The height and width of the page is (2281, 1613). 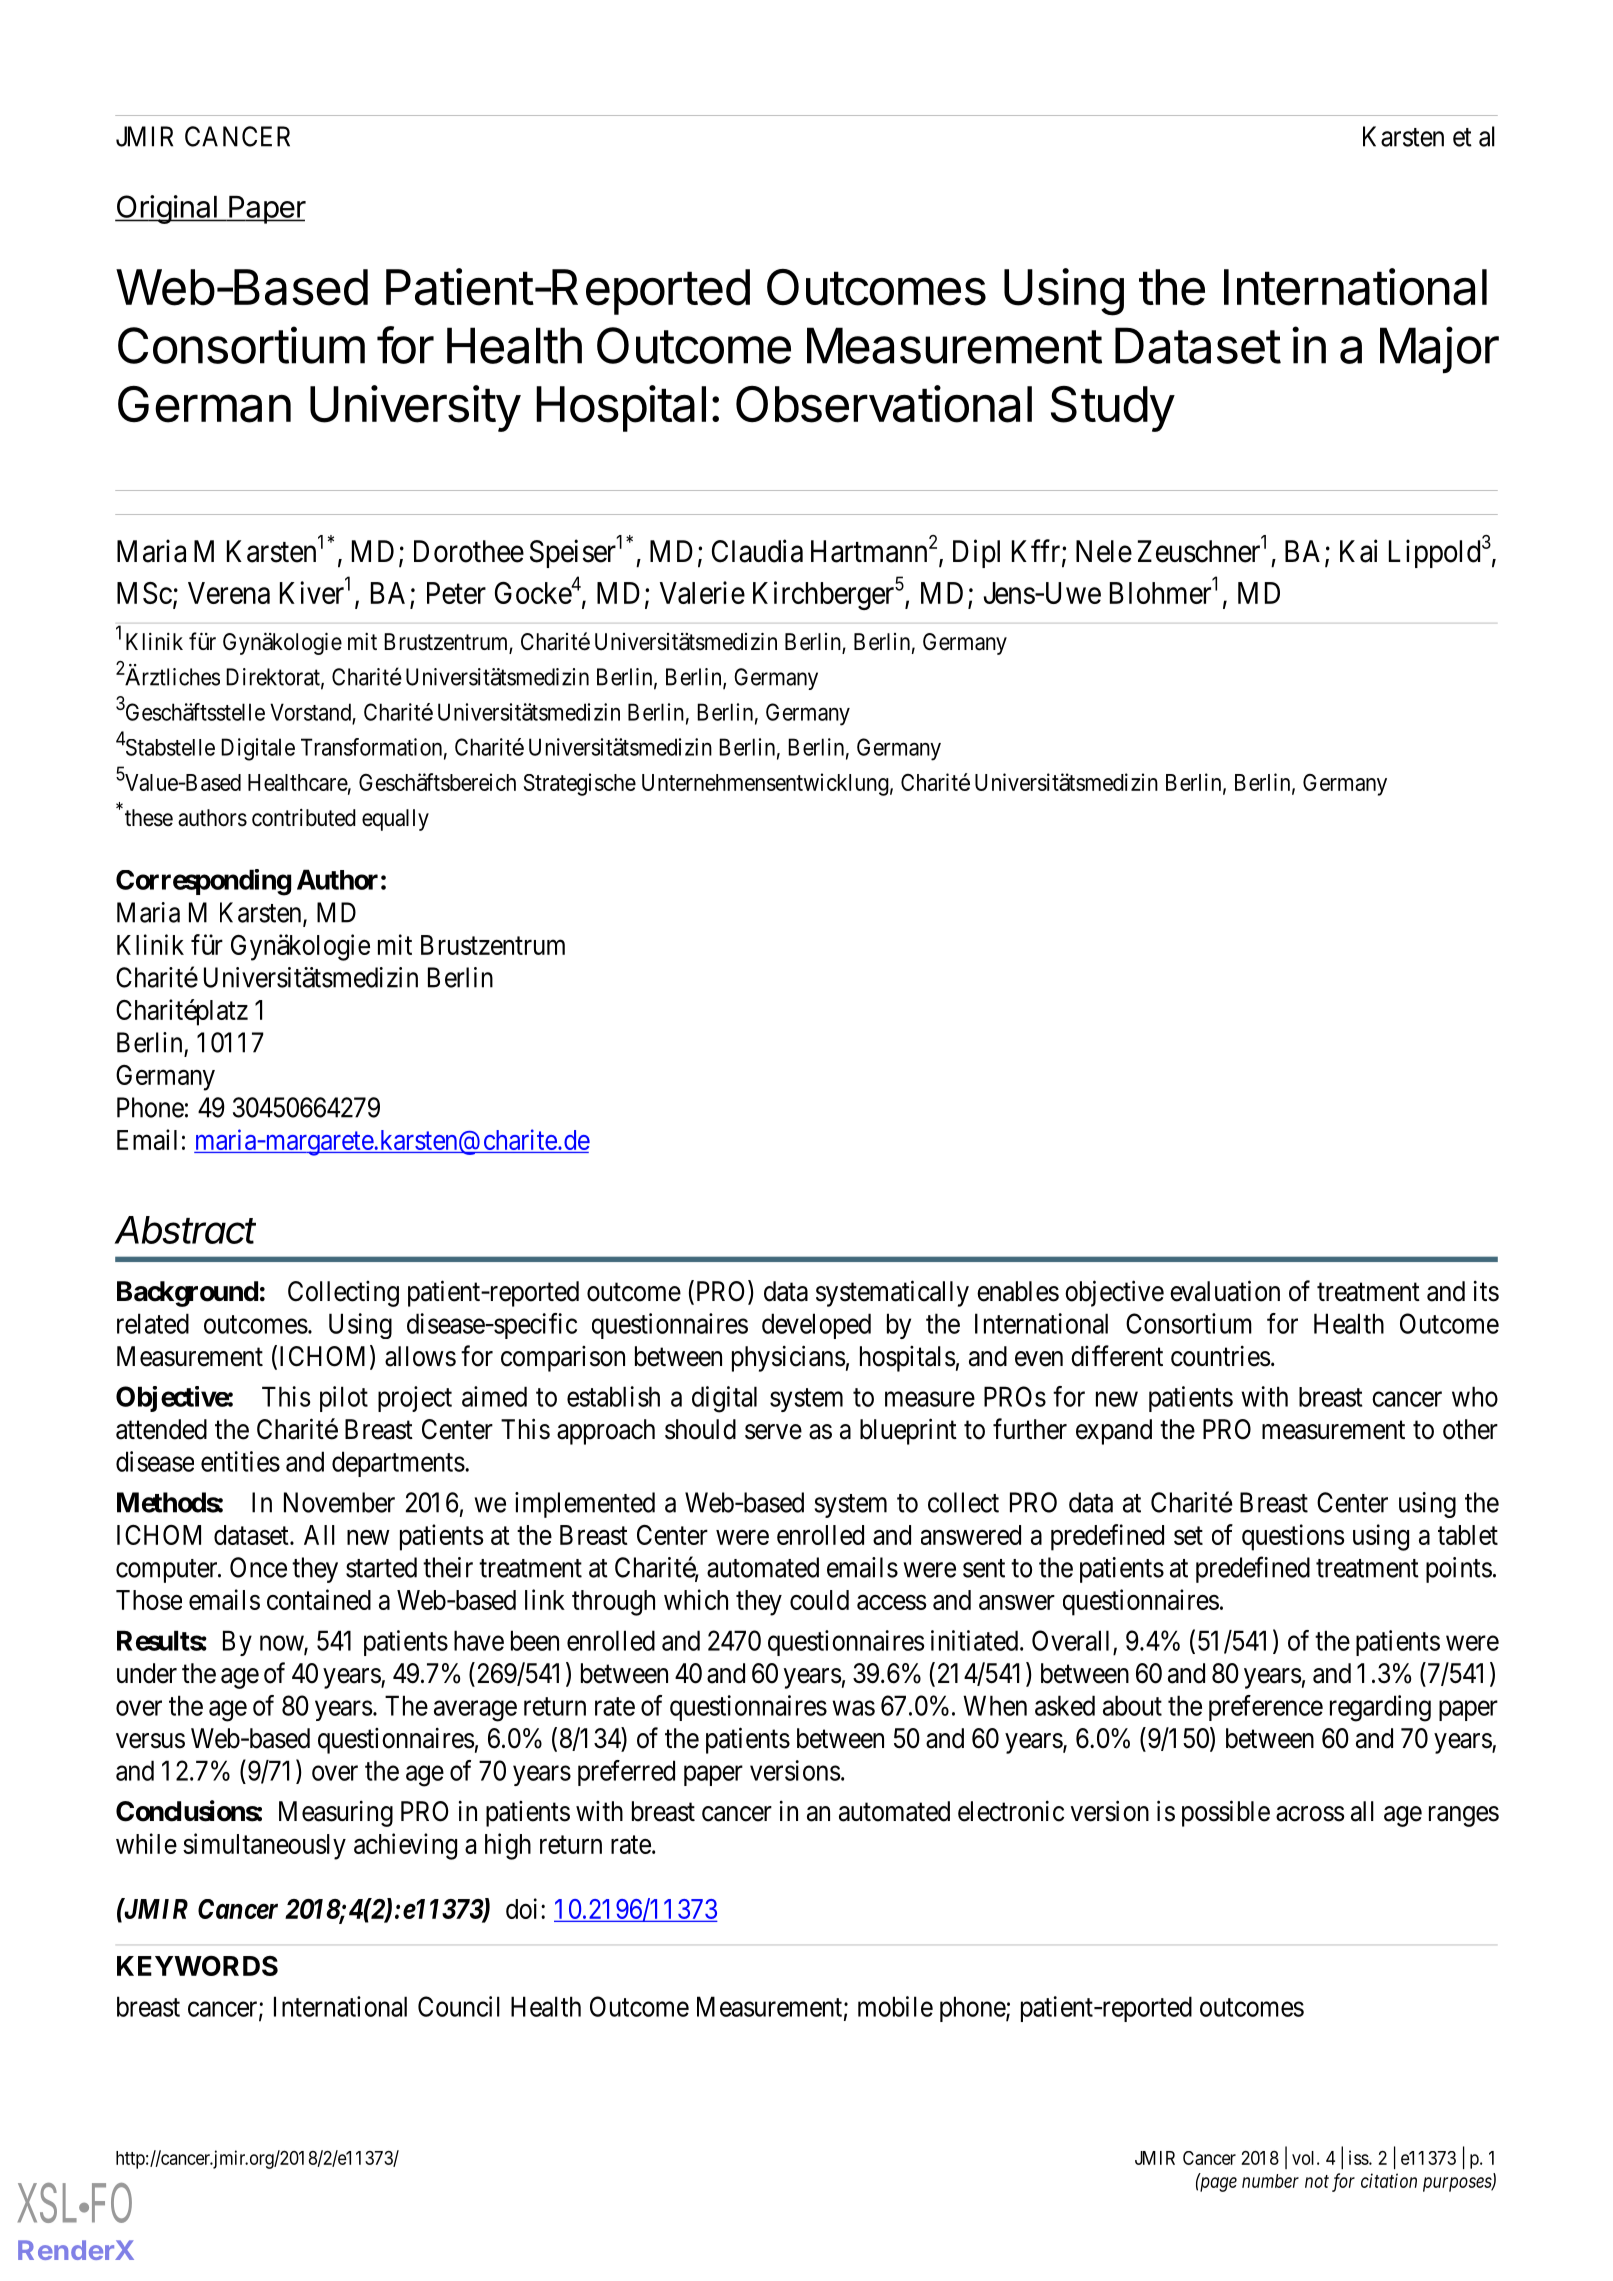 I want to click on Observational, so click(x=884, y=404).
